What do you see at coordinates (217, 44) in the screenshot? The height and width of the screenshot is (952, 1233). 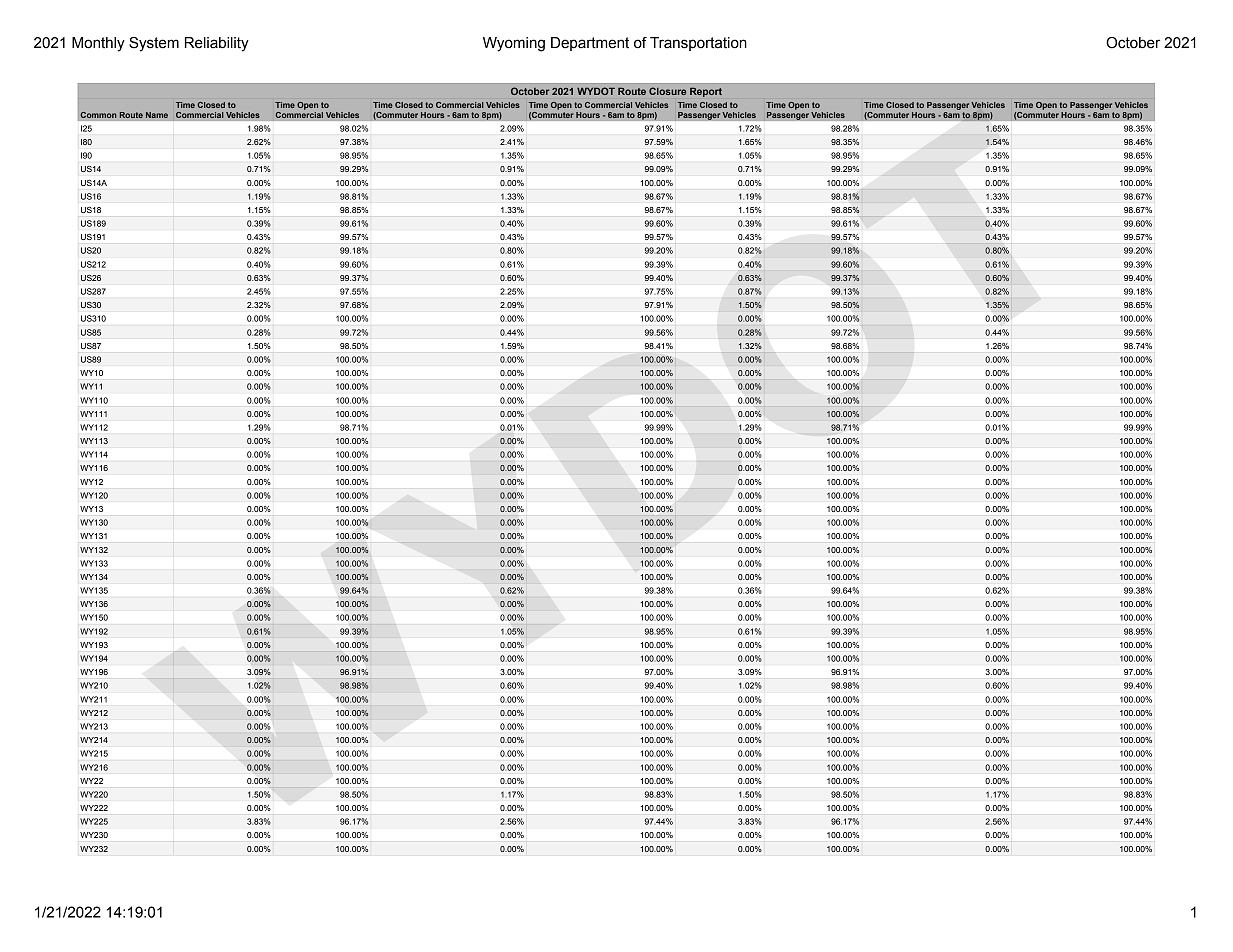 I see `Reliability` at bounding box center [217, 44].
